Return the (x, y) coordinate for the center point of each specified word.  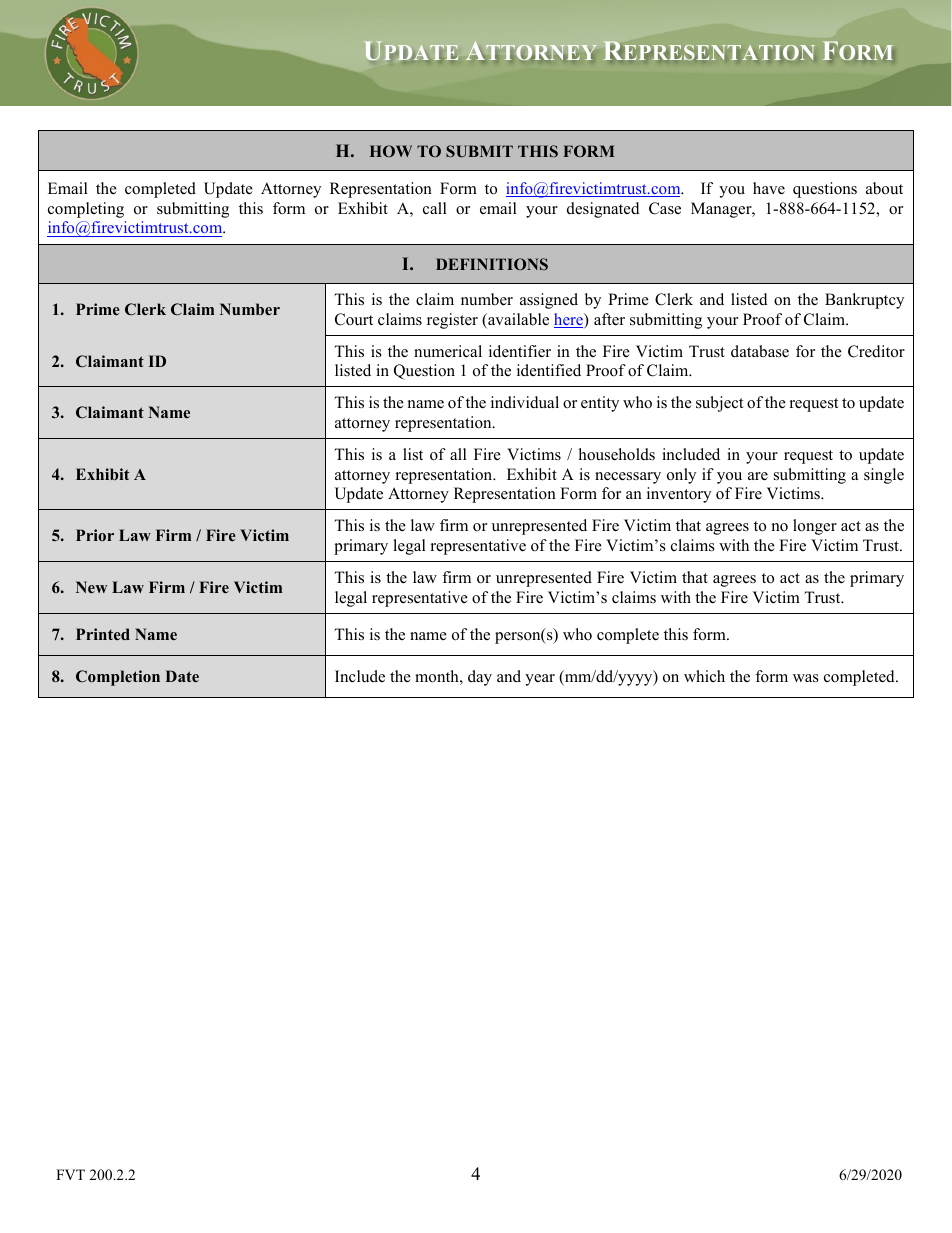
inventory (679, 495)
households (617, 454)
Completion (118, 678)
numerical (448, 351)
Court (354, 319)
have (769, 188)
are (758, 476)
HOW (391, 151)
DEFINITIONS (492, 264)
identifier (520, 351)
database (760, 351)
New (91, 587)
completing (86, 210)
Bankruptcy (864, 301)
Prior (95, 535)
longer (815, 527)
